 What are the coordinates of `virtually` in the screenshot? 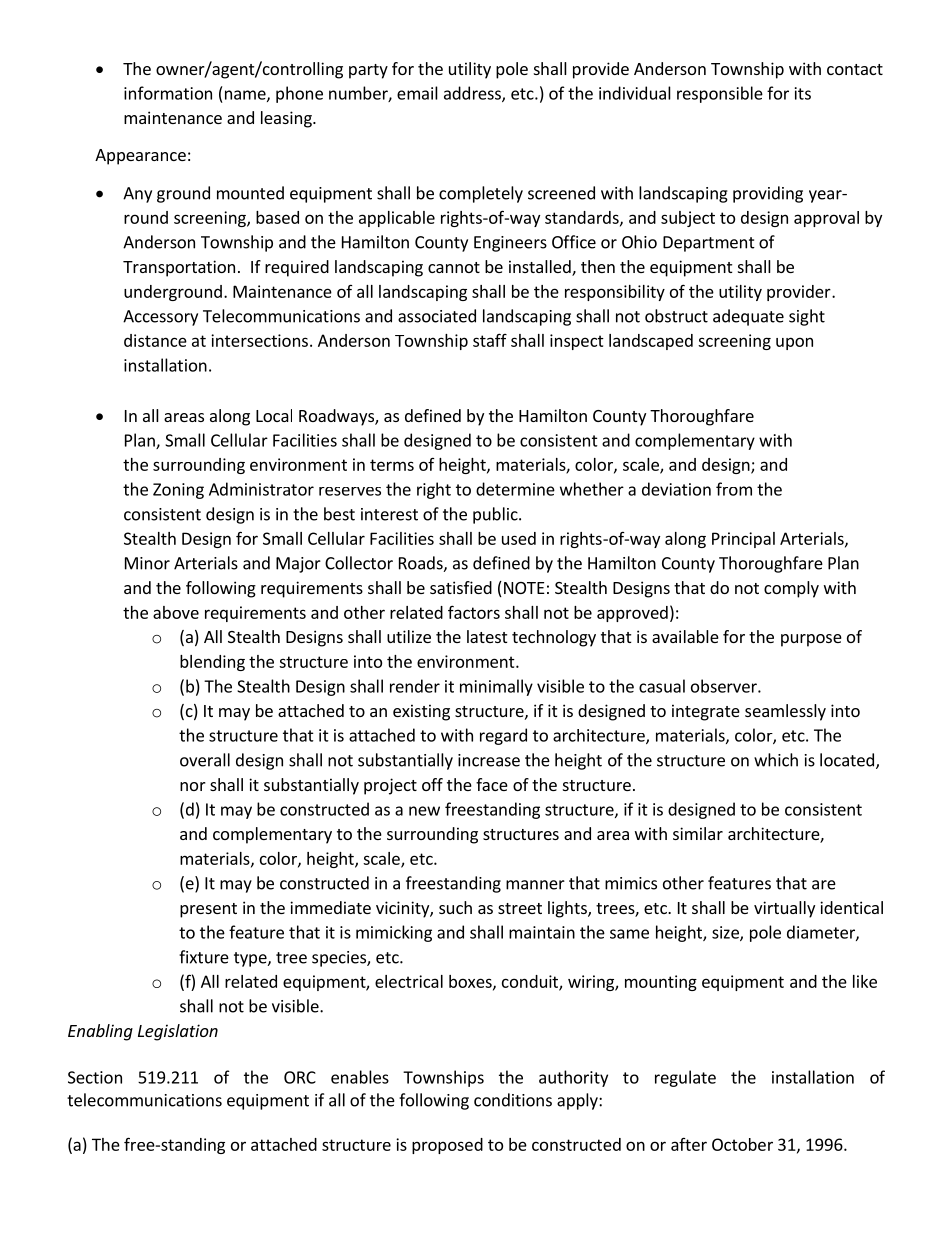 It's located at (784, 909).
